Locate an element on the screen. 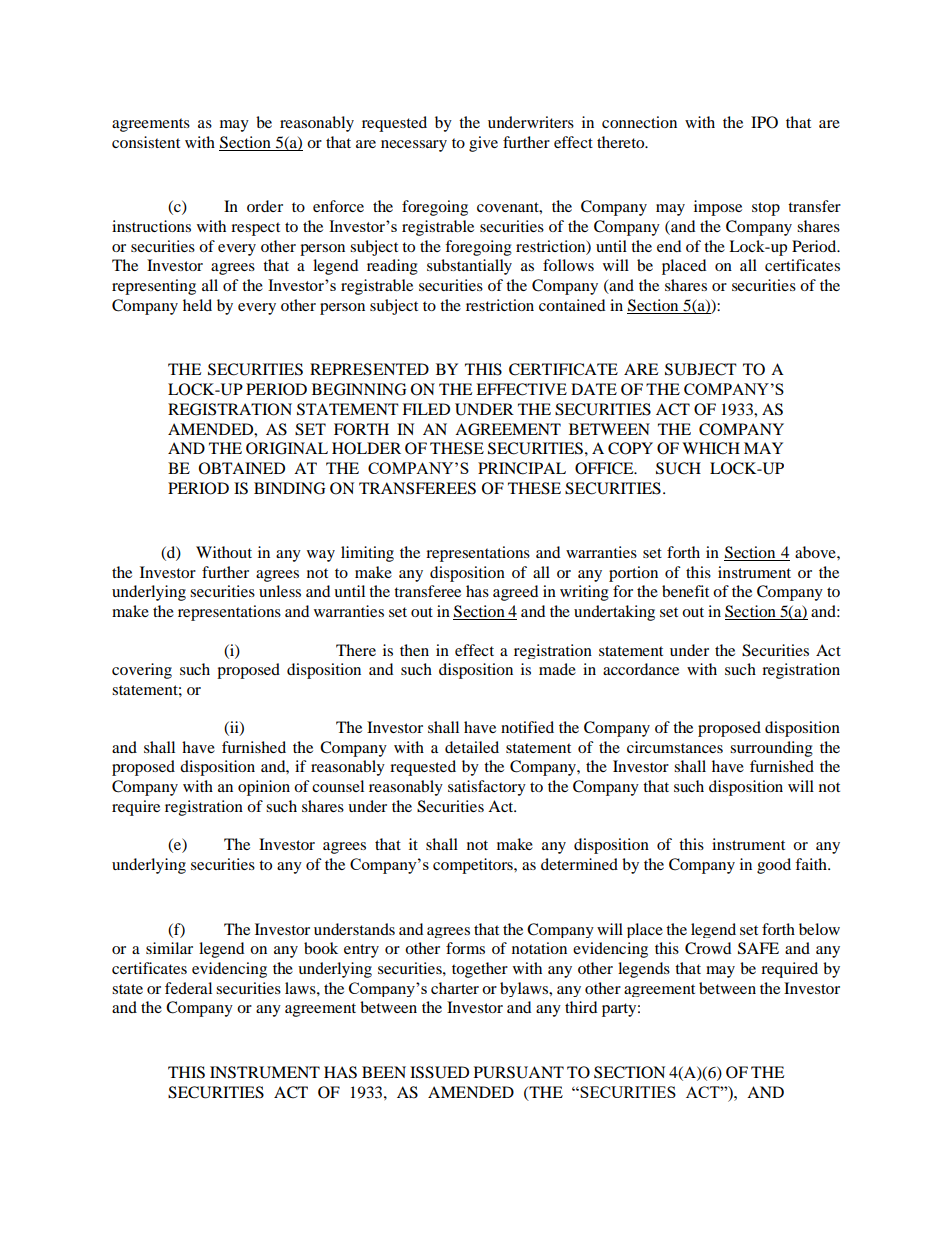 This screenshot has width=952, height=1233. opinion is located at coordinates (264, 788).
